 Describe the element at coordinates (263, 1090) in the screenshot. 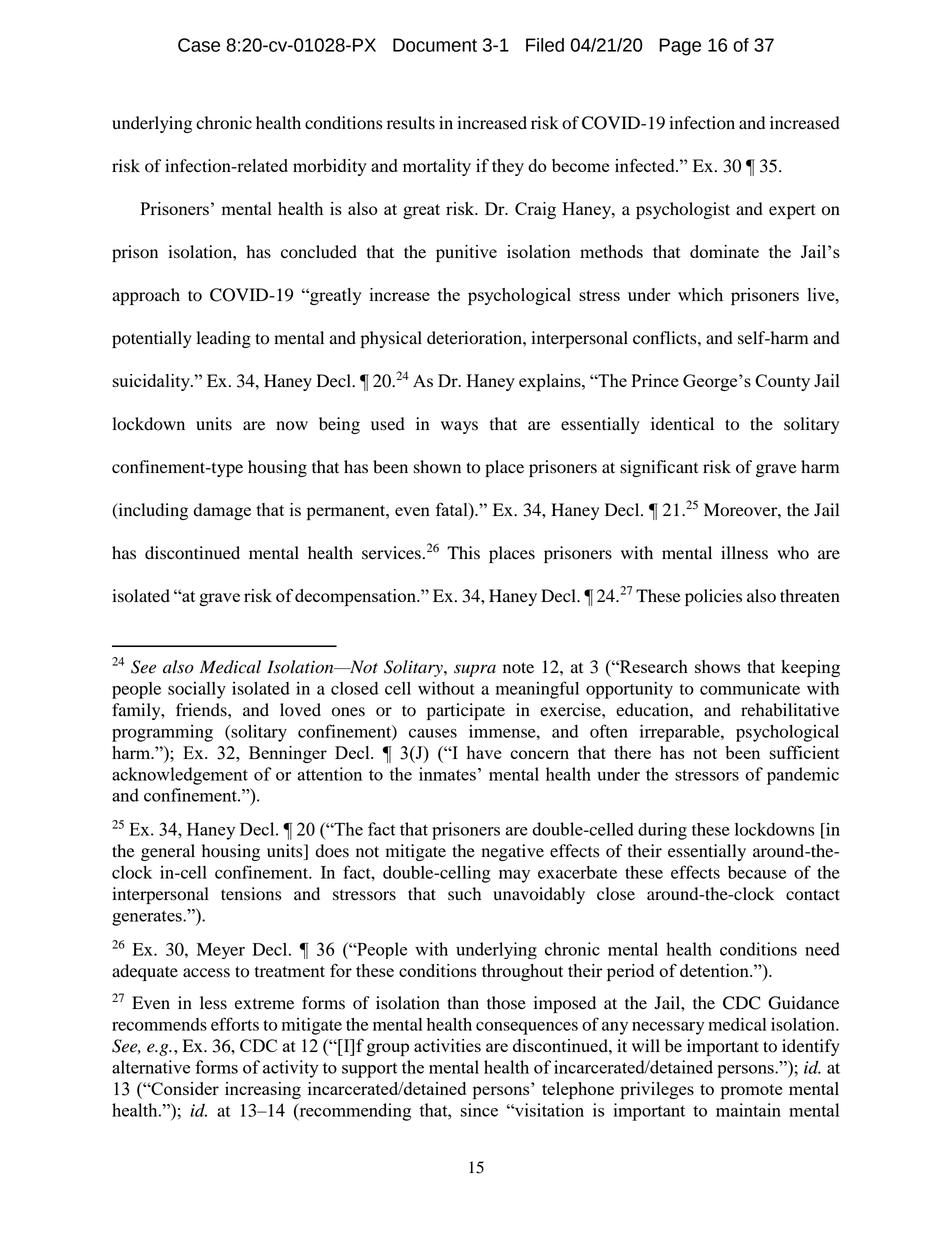

I see `increasing` at that location.
